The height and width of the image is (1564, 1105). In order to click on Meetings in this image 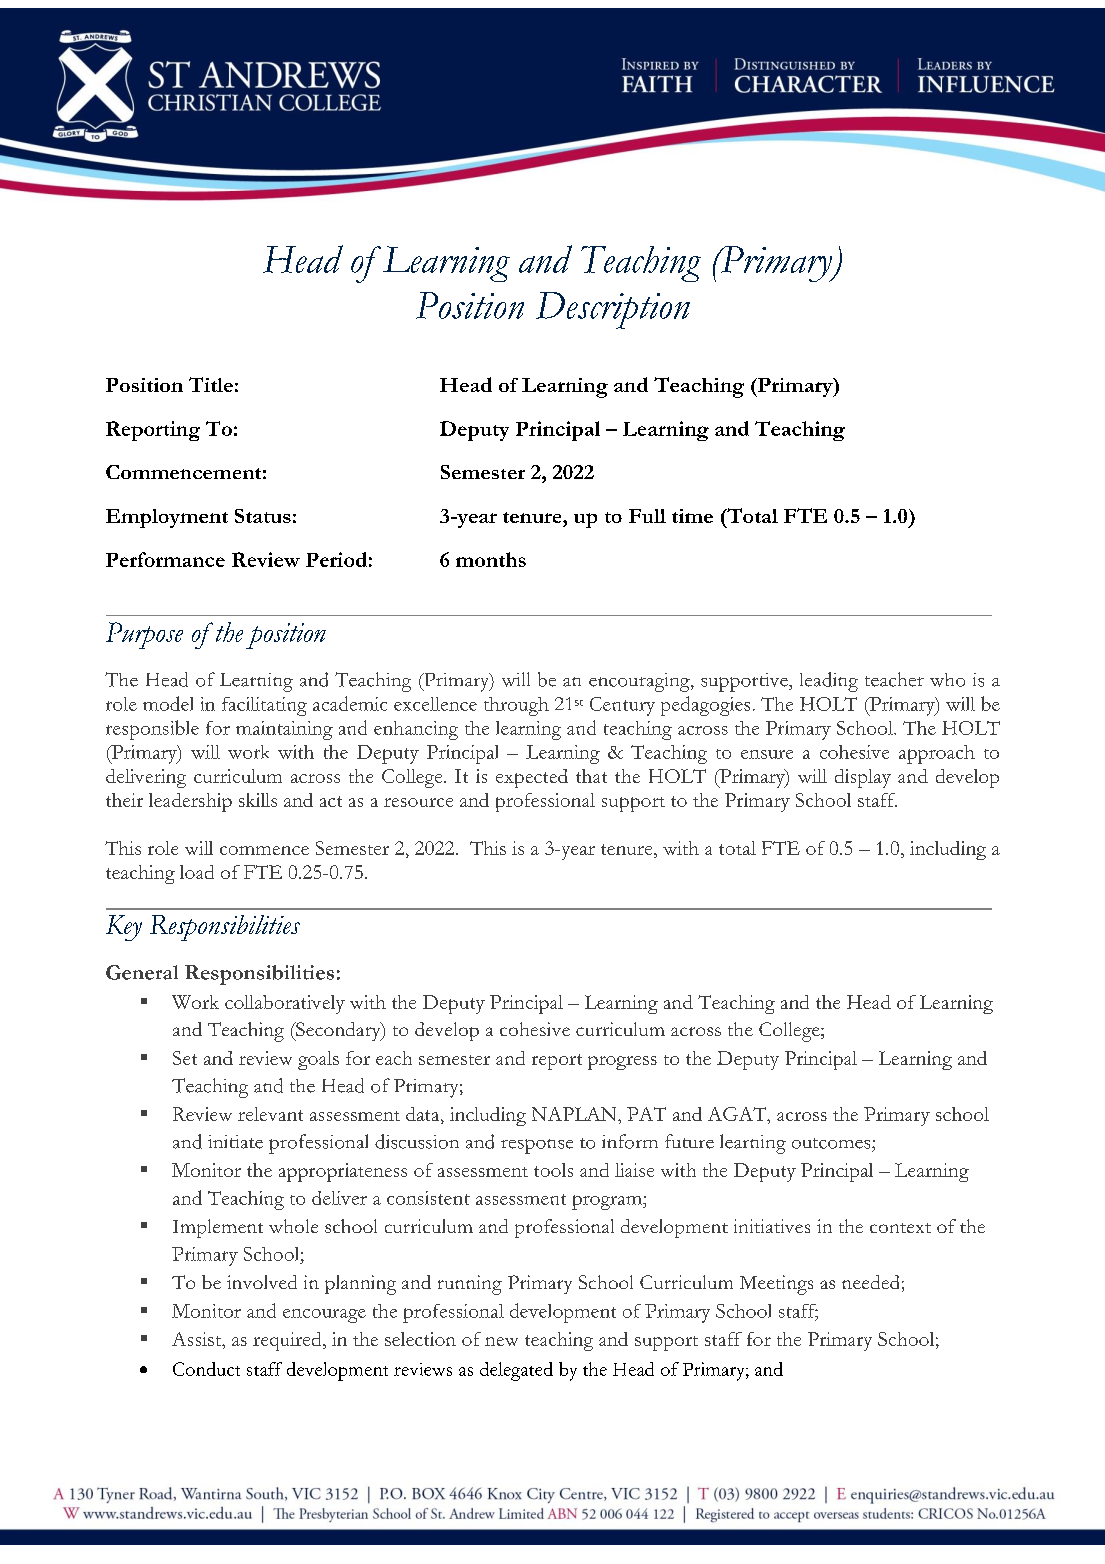, I will do `click(776, 1285)`.
